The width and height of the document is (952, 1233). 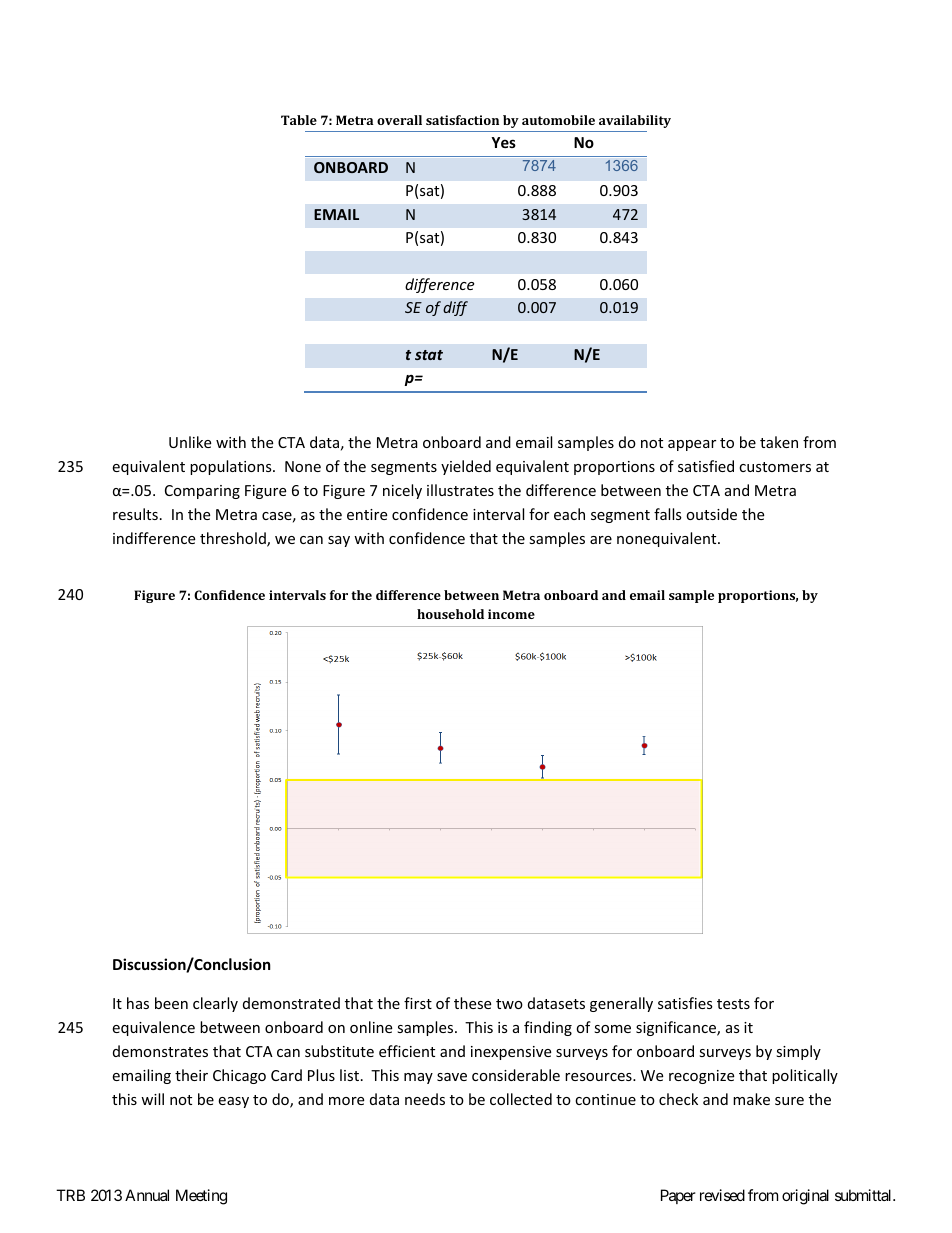 I want to click on customers, so click(x=775, y=467).
